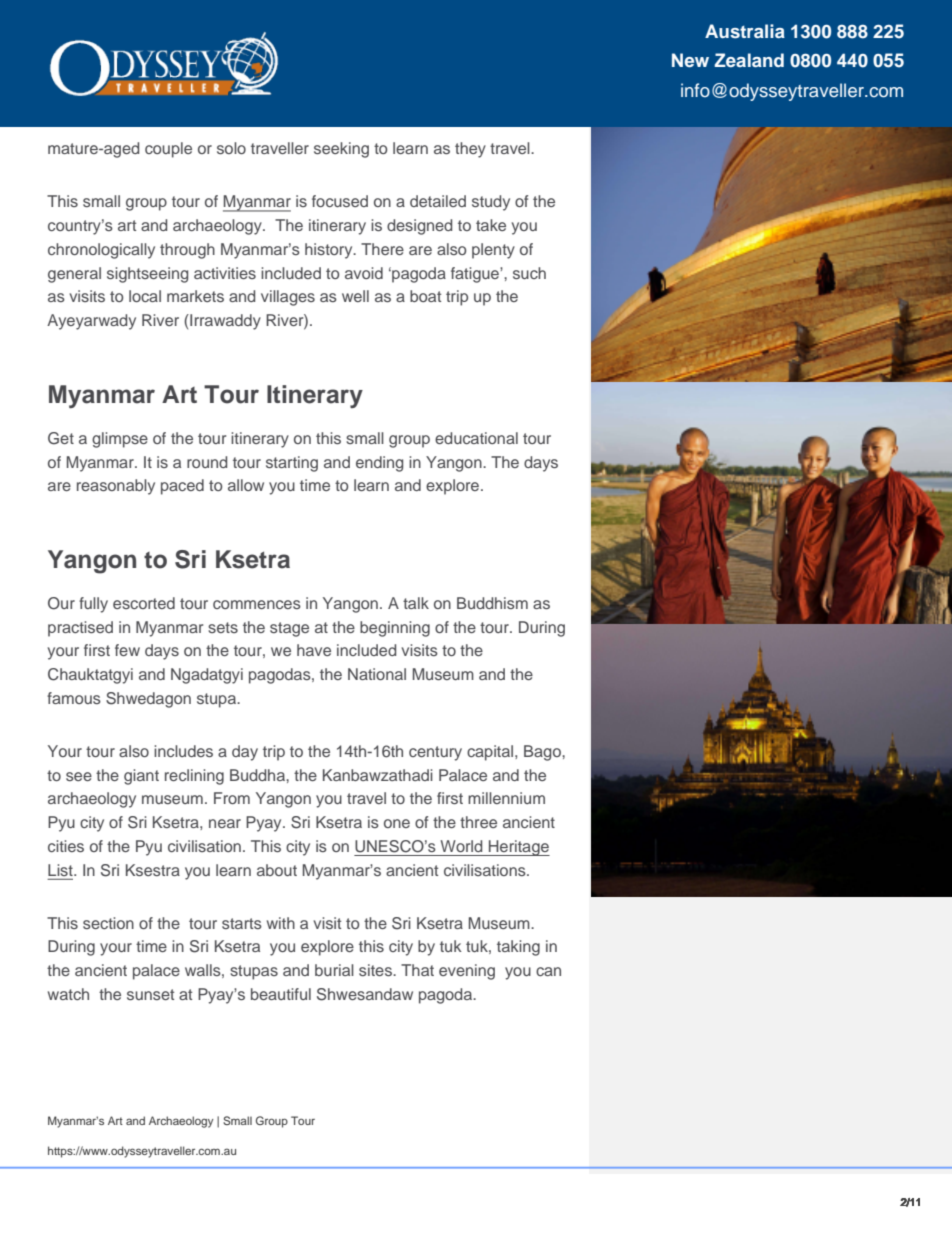  Describe the element at coordinates (379, 464) in the image. I see `ending` at that location.
